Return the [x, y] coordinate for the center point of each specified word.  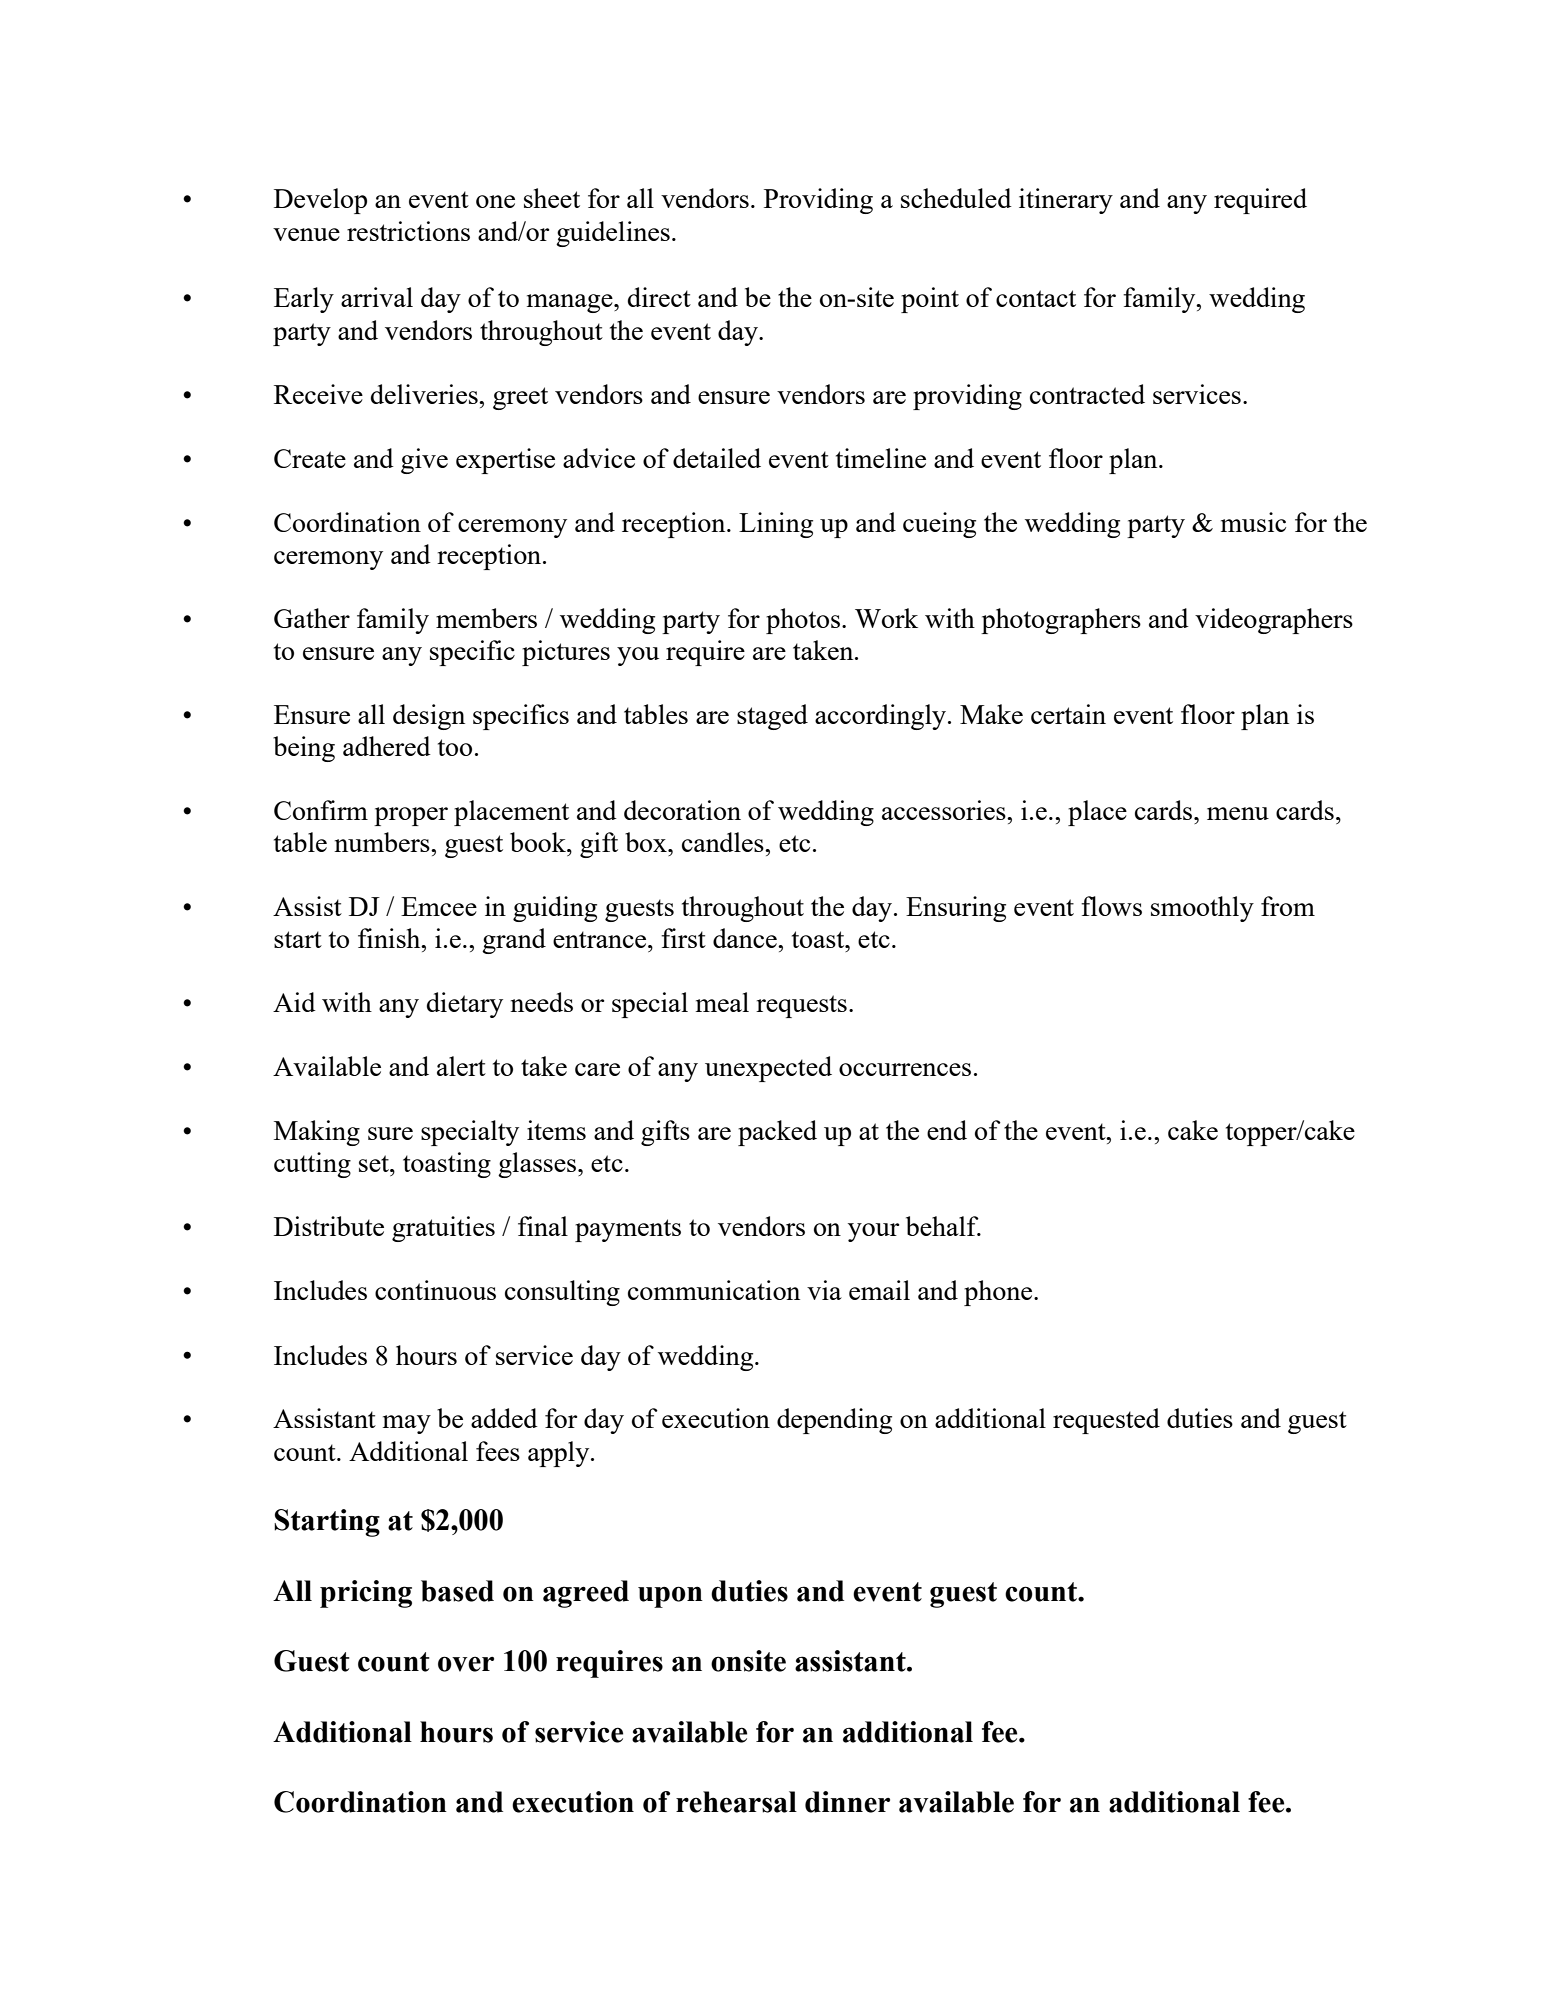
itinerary [1066, 201]
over [466, 1664]
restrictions [408, 231]
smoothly [1202, 909]
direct [659, 297]
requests [801, 1006]
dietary [465, 1005]
